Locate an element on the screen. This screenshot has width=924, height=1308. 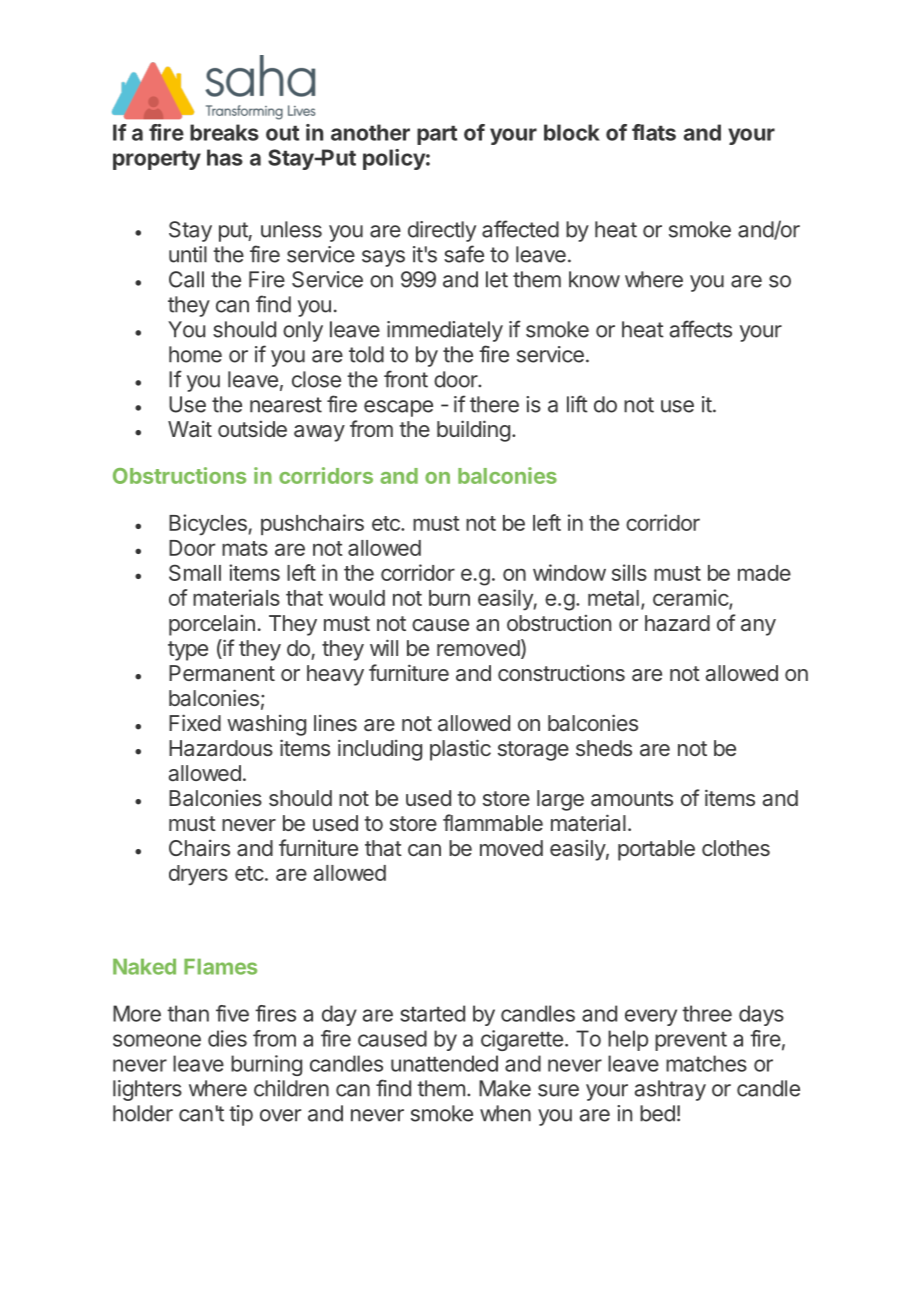
has is located at coordinates (225, 157).
